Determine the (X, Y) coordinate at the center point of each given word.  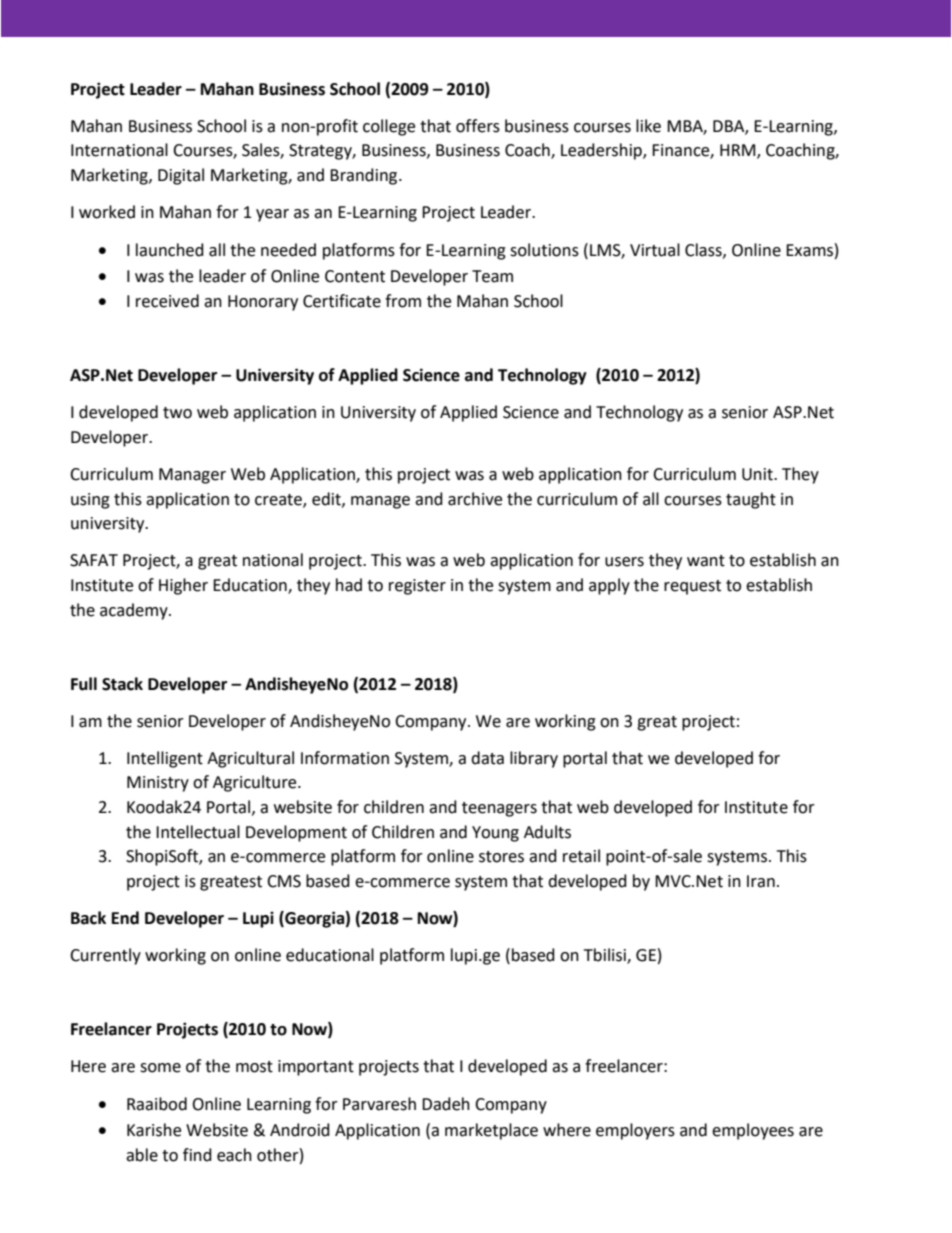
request (692, 587)
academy (135, 611)
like (648, 126)
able (142, 1155)
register (417, 587)
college (389, 127)
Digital (181, 176)
